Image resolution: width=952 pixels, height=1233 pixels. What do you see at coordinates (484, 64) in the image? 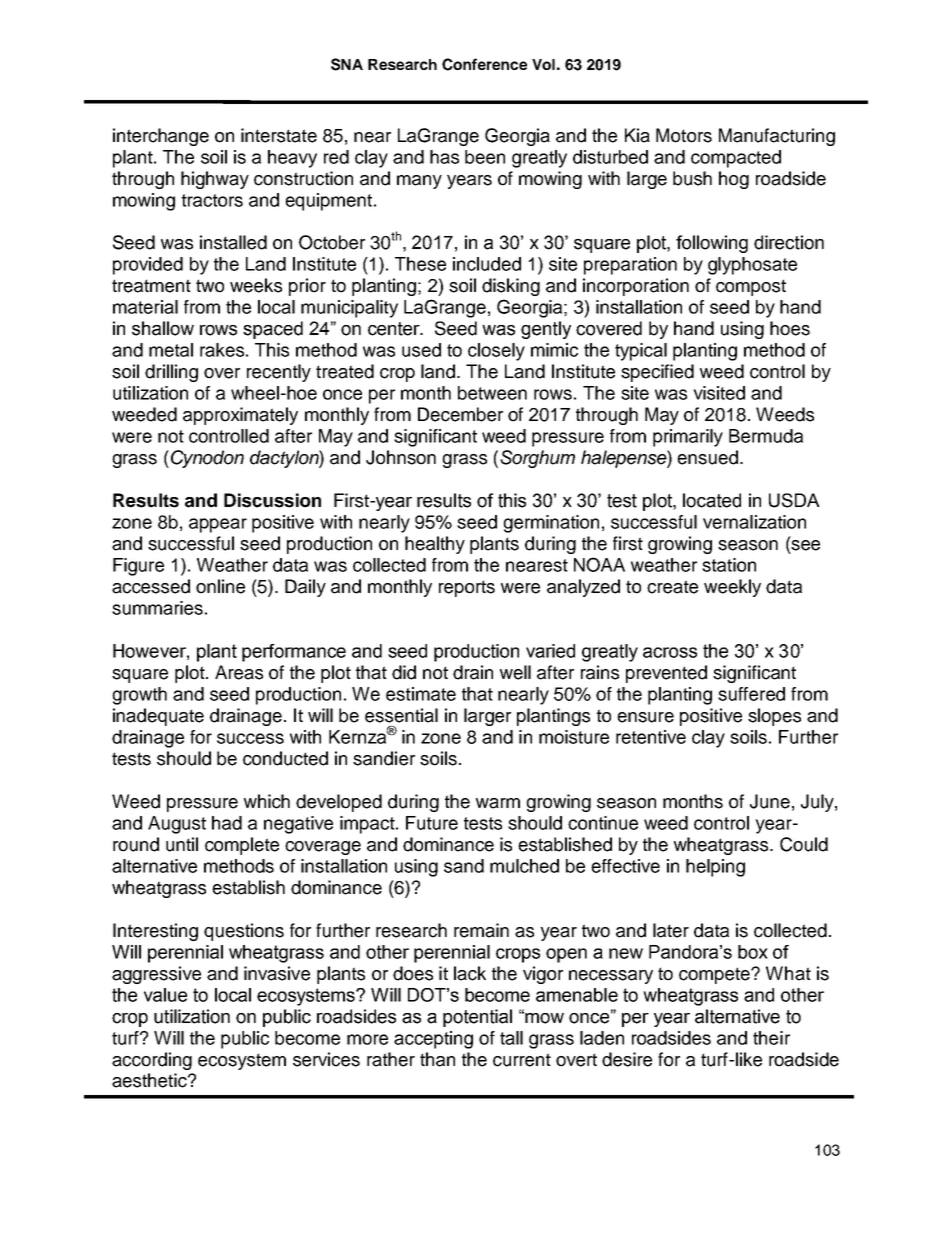
I see `Conference` at bounding box center [484, 64].
